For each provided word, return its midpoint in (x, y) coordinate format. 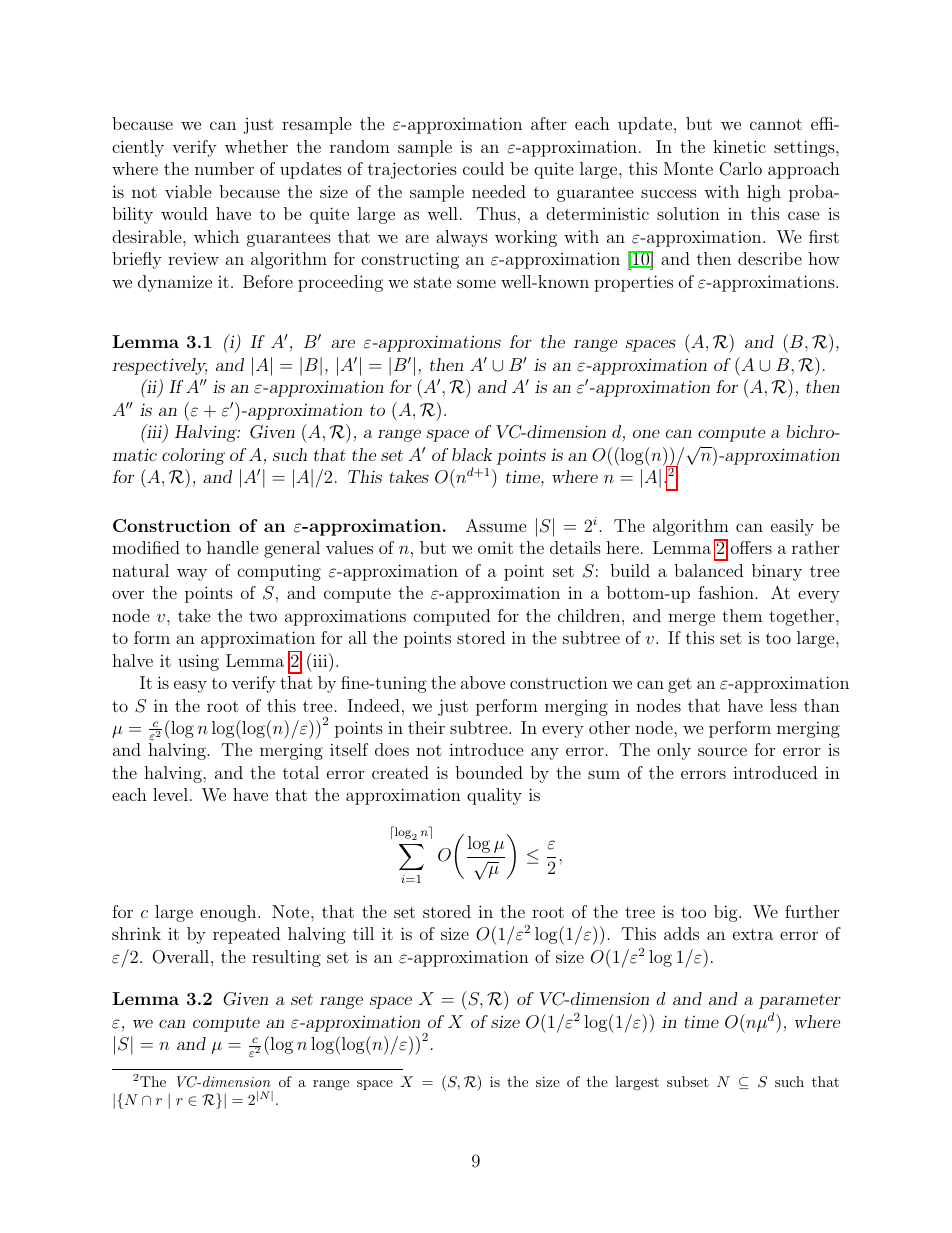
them (742, 615)
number (224, 168)
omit (495, 548)
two (263, 616)
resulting (286, 958)
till (363, 933)
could (483, 168)
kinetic (739, 146)
